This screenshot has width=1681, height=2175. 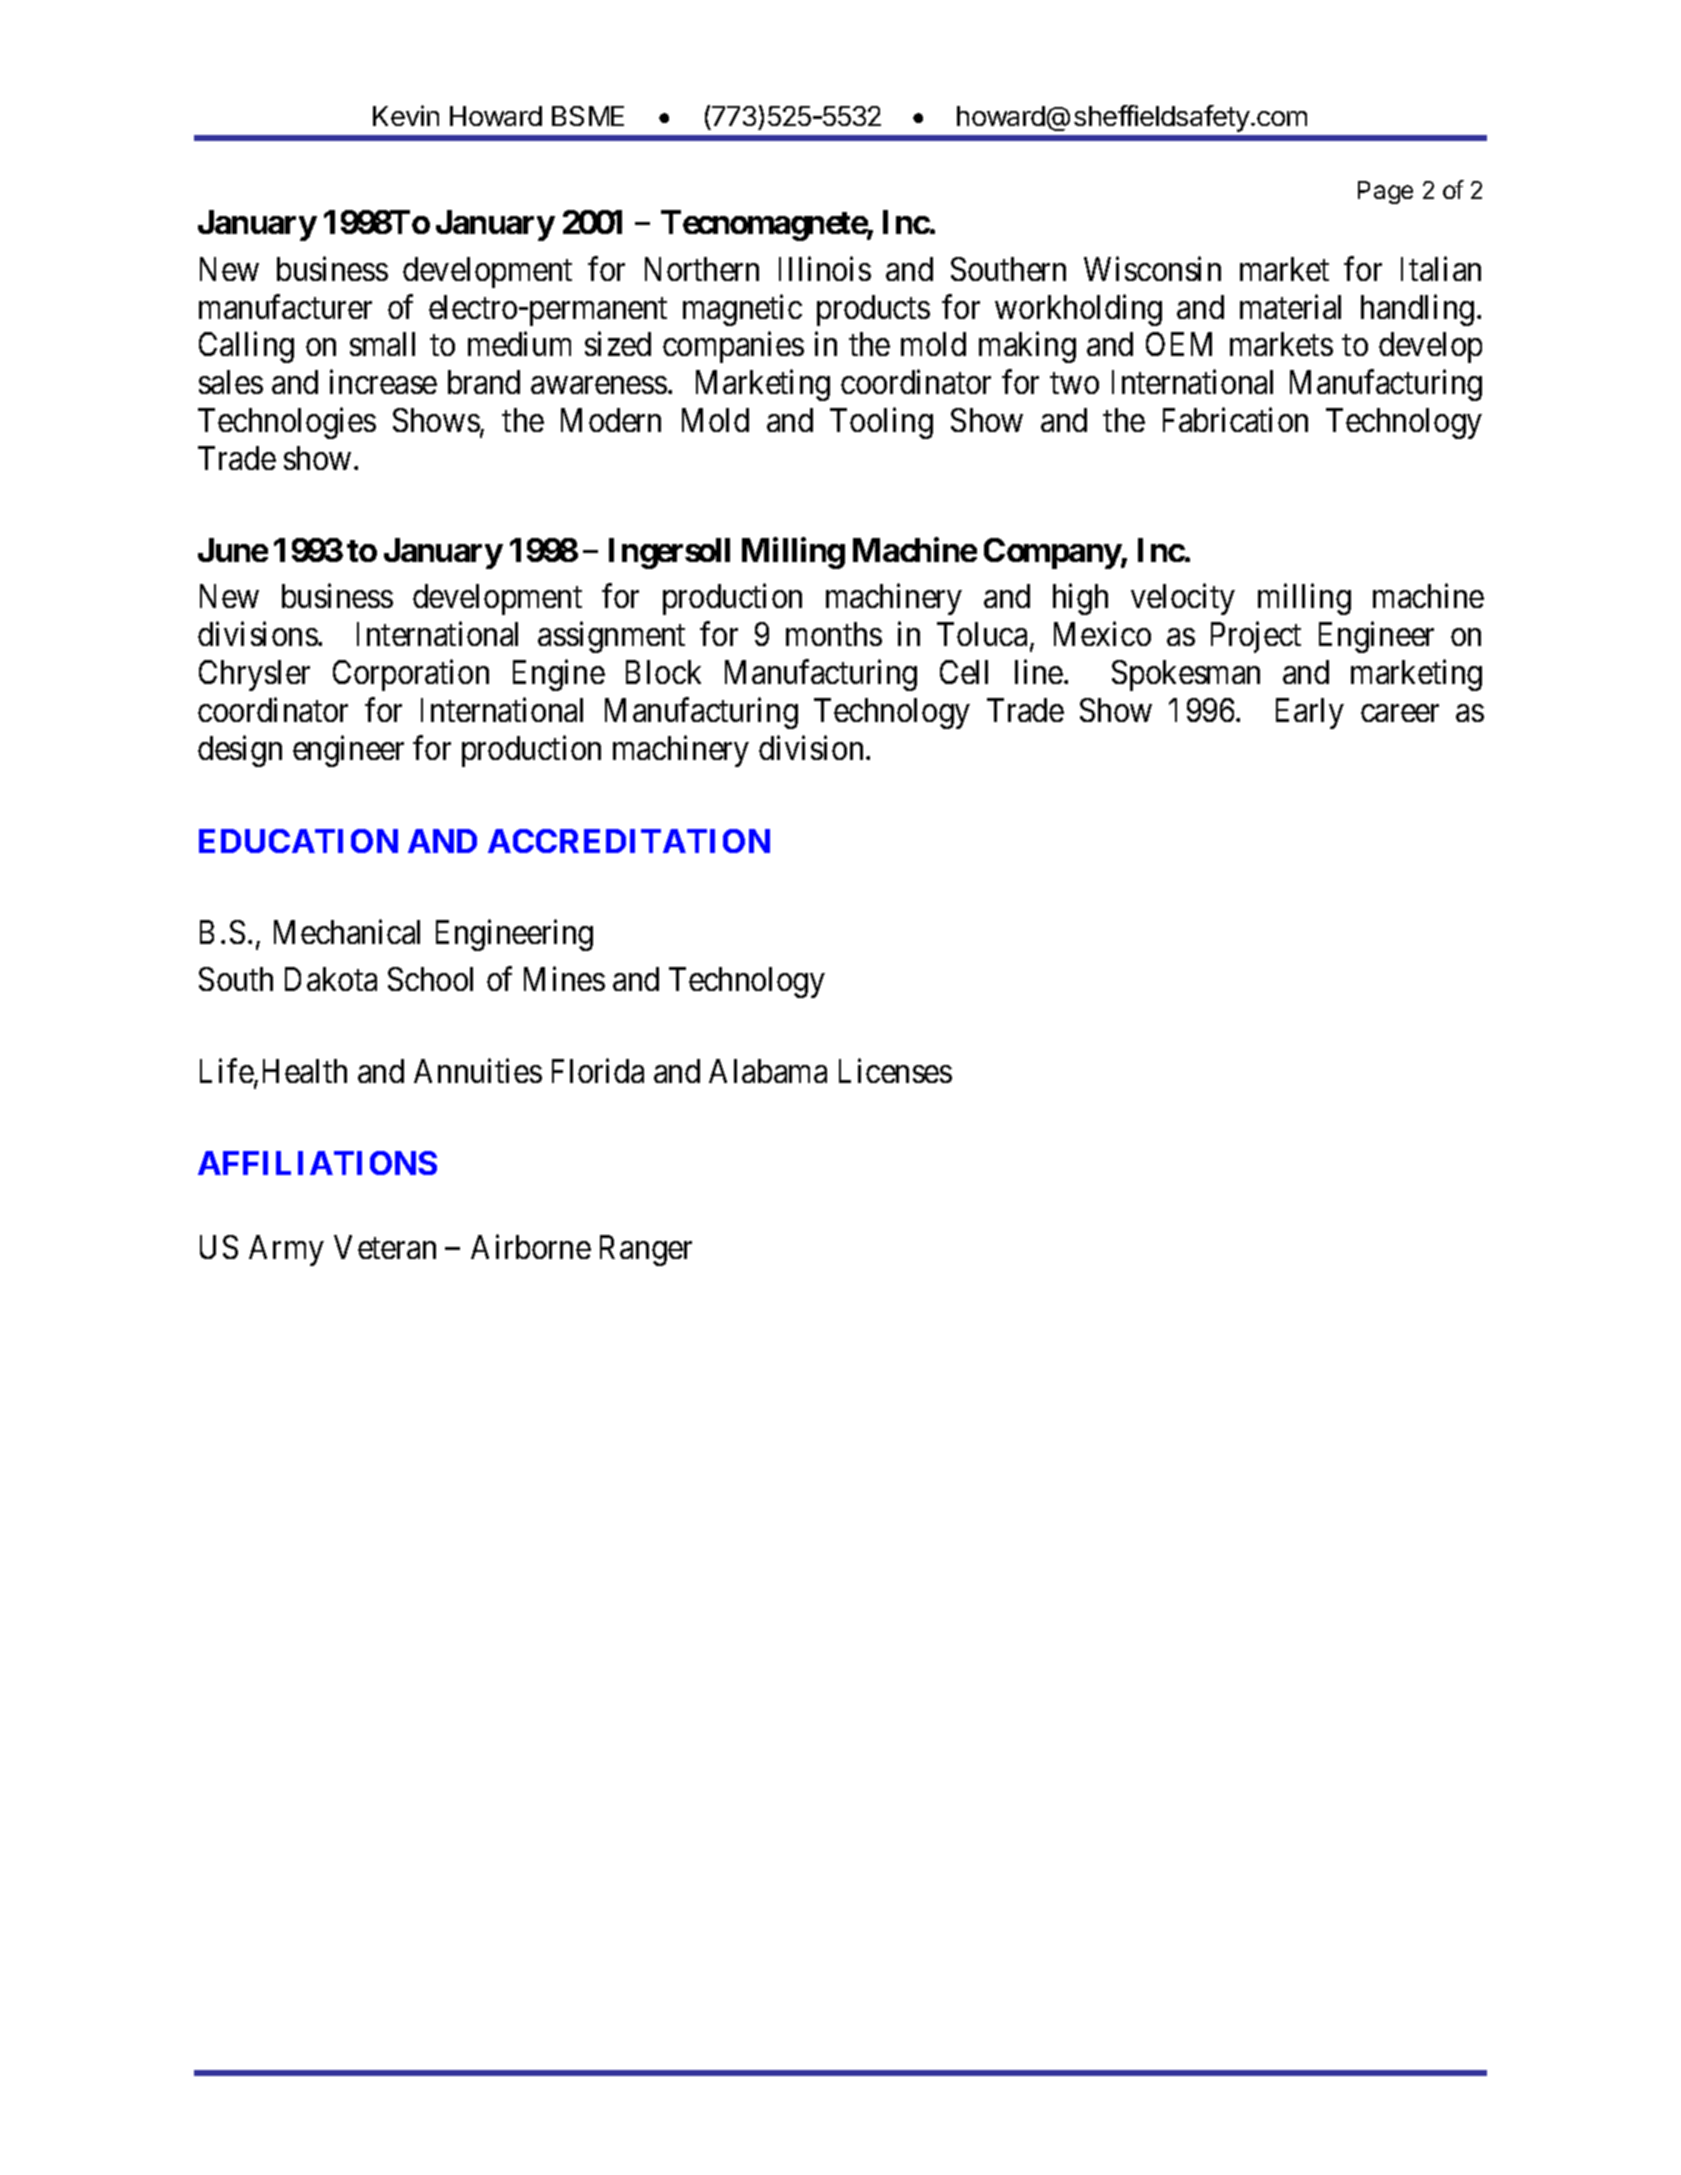 I want to click on Tooling, so click(x=881, y=423).
